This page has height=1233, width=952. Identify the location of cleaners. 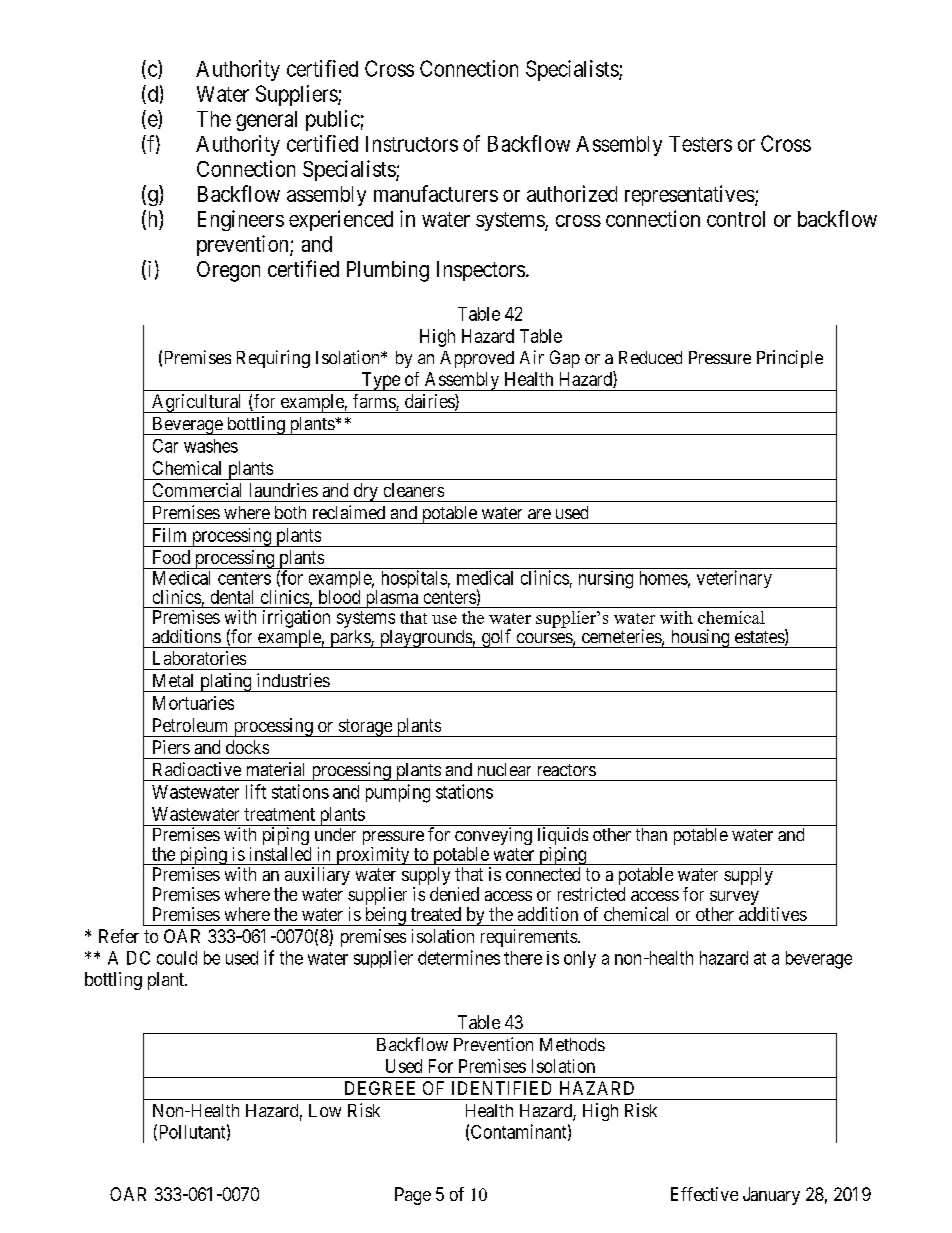
(414, 490).
